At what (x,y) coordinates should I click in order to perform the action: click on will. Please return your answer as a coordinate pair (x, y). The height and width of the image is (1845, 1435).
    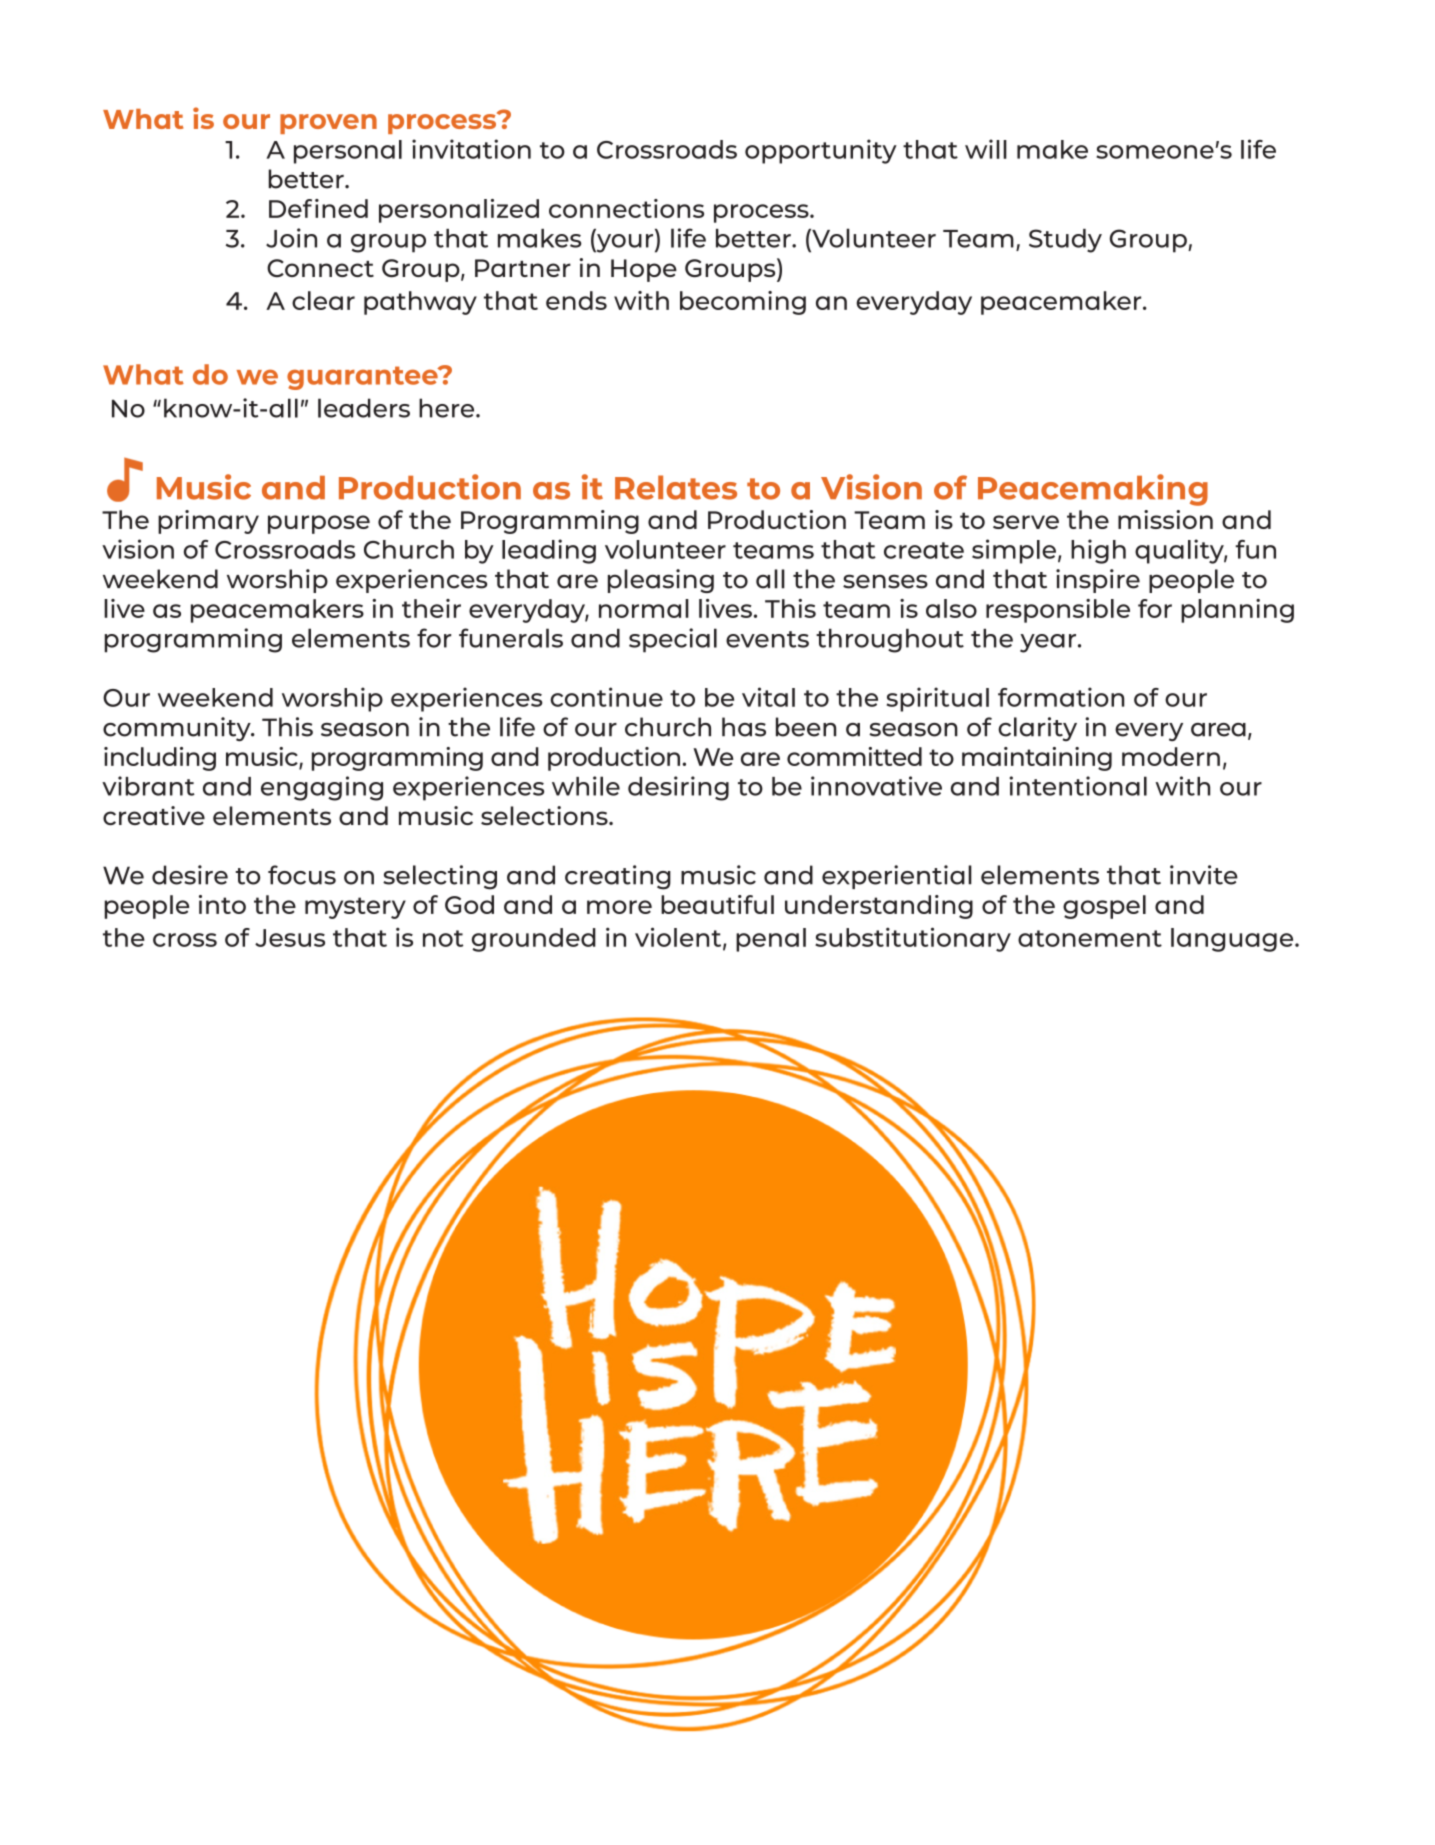
    Looking at the image, I should click on (986, 149).
